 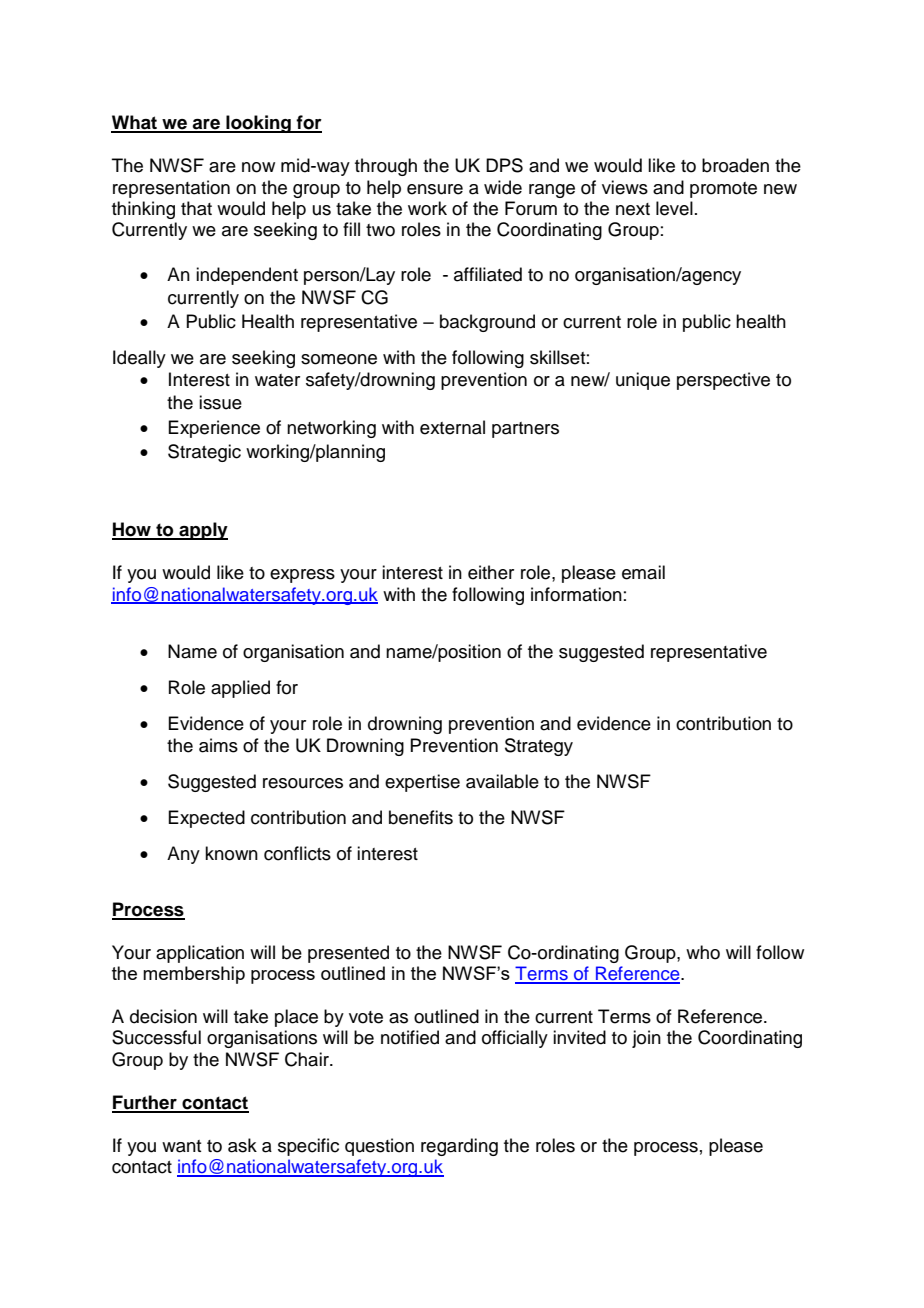 I want to click on applied, so click(x=240, y=689).
